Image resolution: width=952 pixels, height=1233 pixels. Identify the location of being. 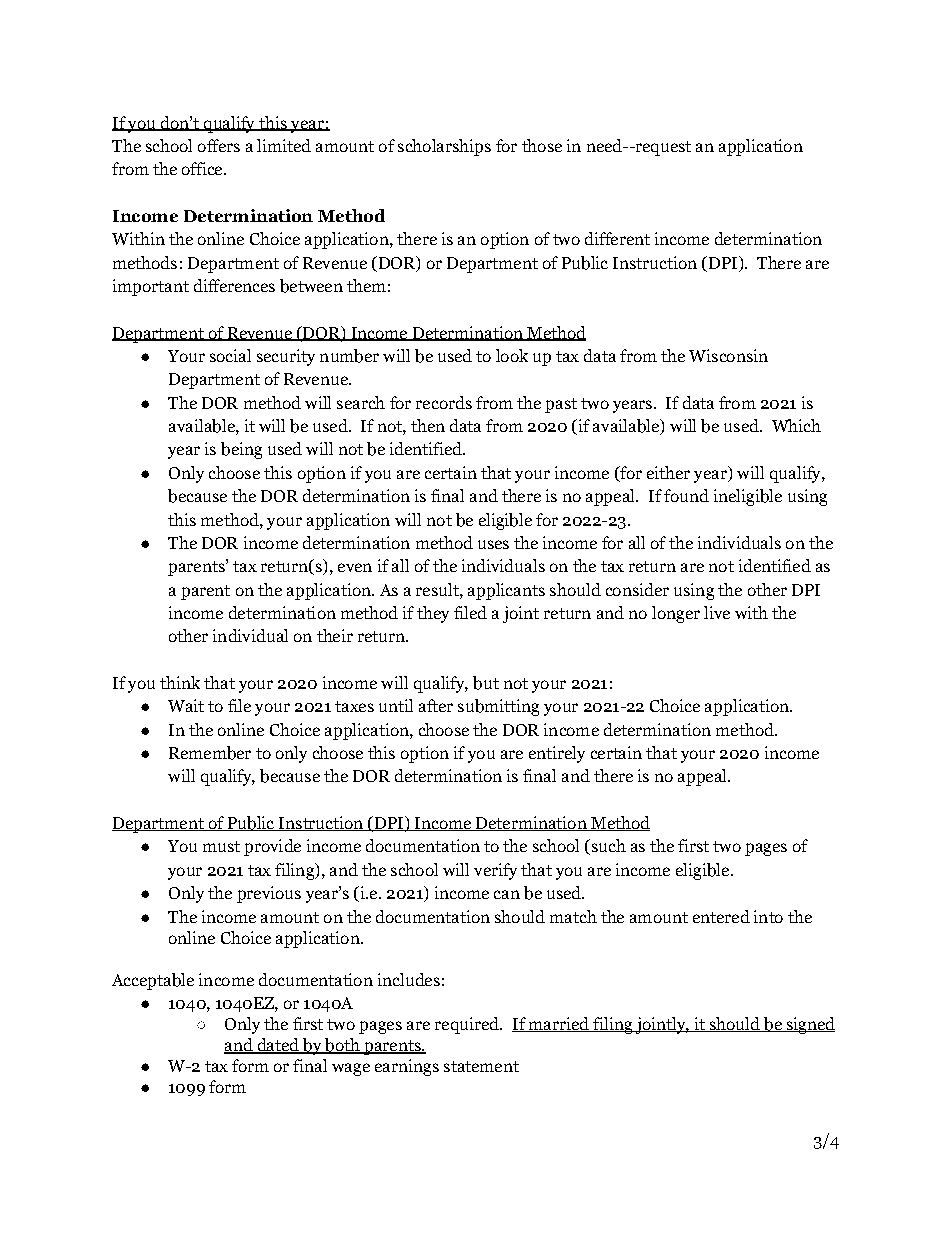
(241, 450).
